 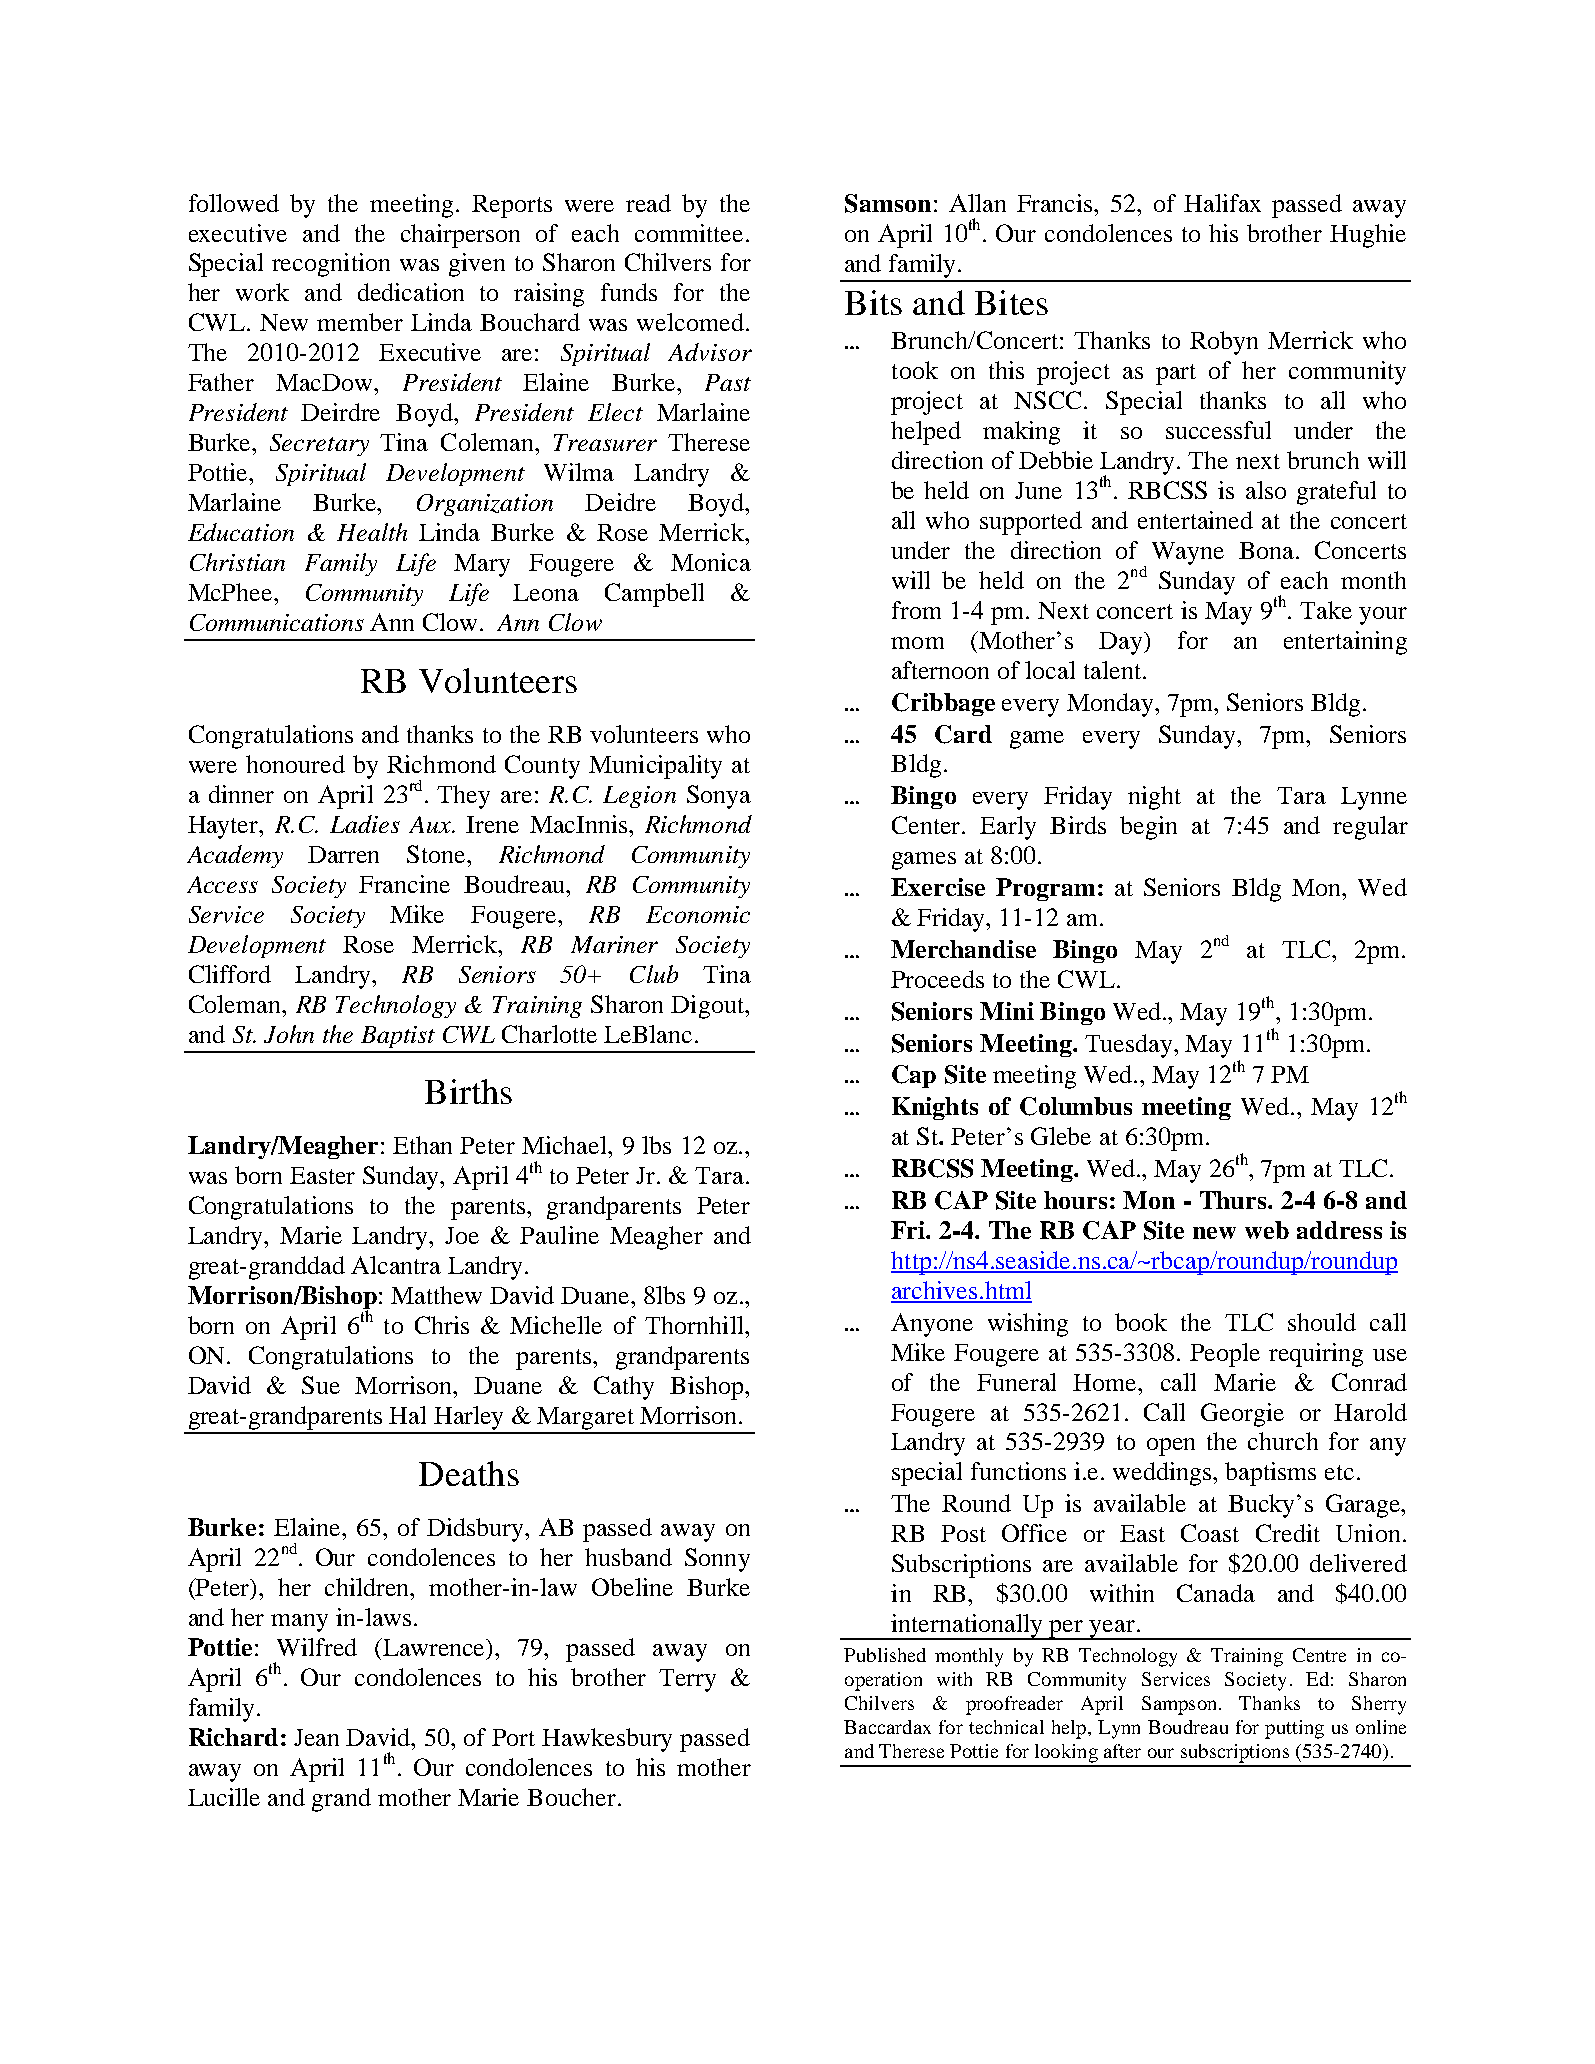 What do you see at coordinates (295, 764) in the image?
I see `honoured` at bounding box center [295, 764].
